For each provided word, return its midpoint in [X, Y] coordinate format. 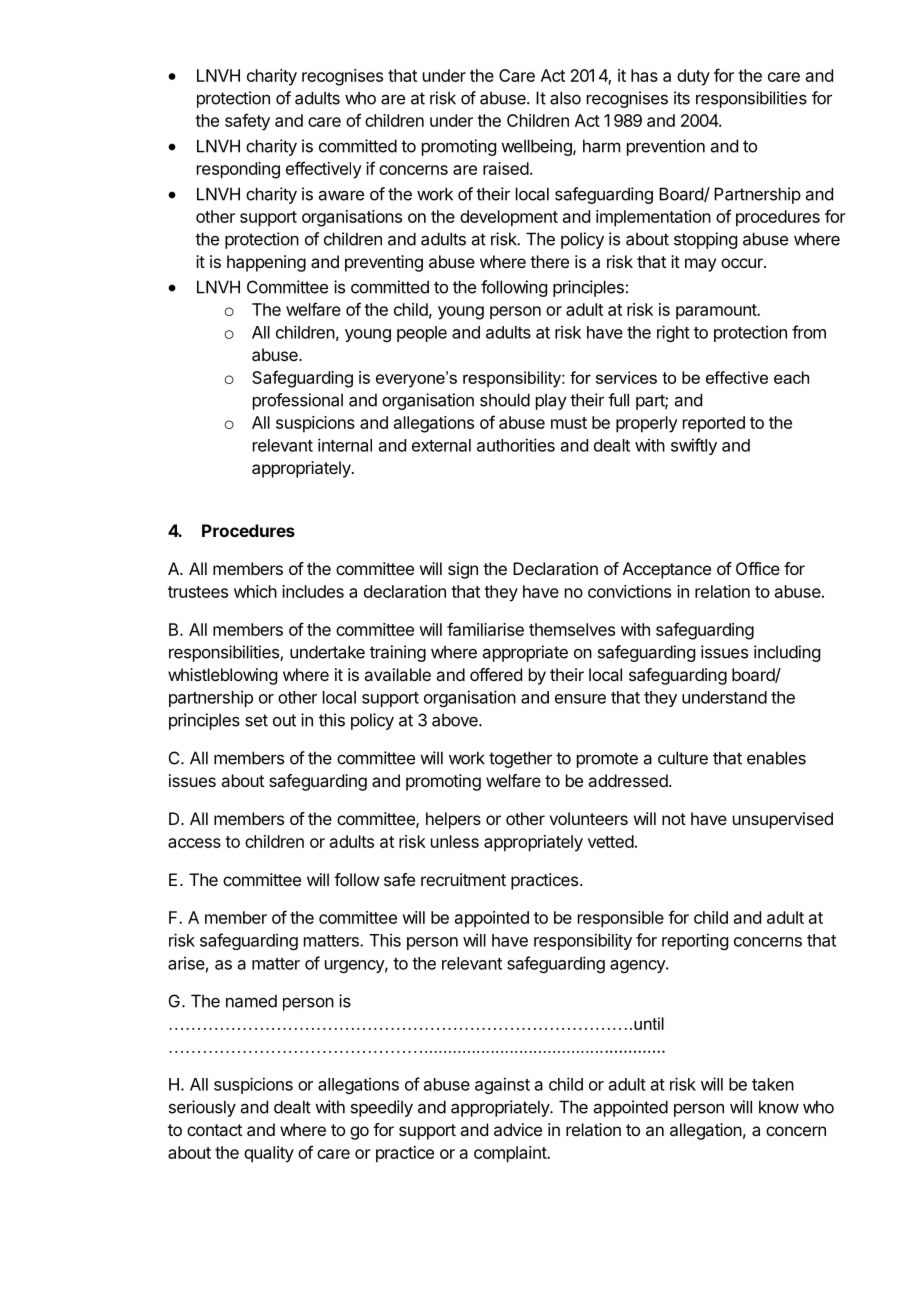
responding [238, 170]
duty [693, 77]
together [520, 759]
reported [714, 424]
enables [776, 758]
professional [298, 401]
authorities [516, 445]
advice [518, 1129]
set [256, 720]
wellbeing [537, 147]
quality [269, 1154]
